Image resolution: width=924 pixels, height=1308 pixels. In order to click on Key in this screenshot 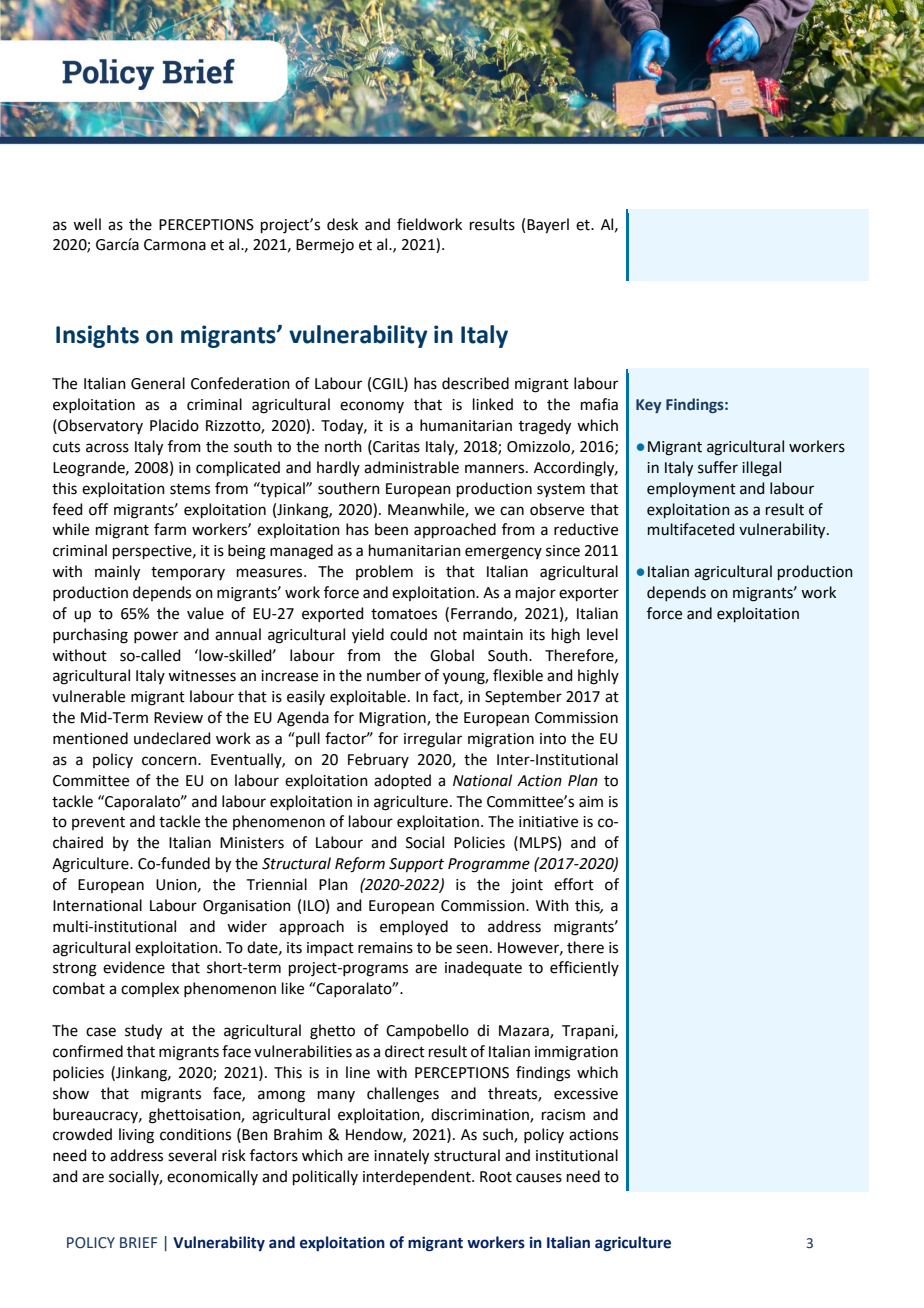, I will do `click(649, 406)`.
